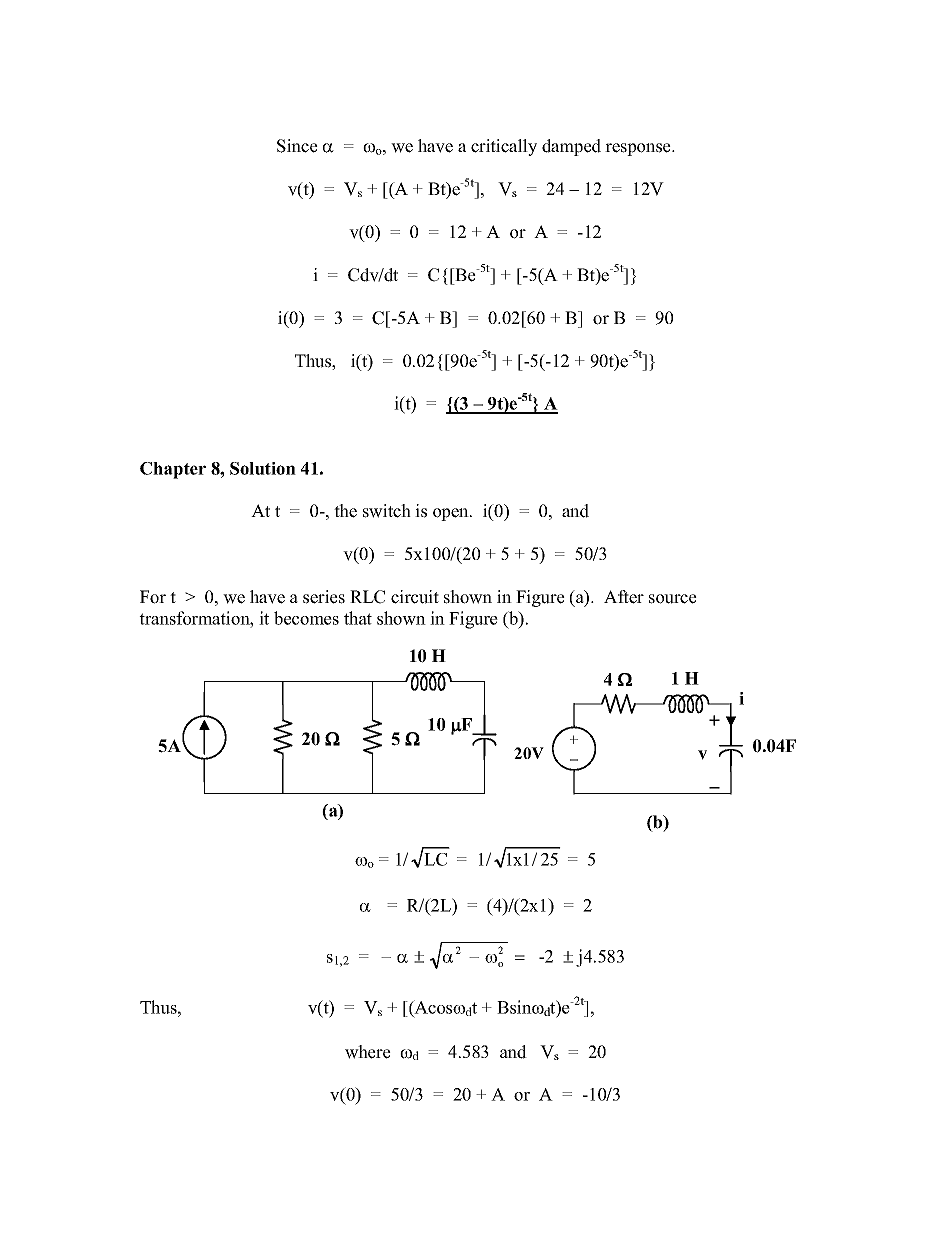 The height and width of the screenshot is (1233, 952). I want to click on that, so click(358, 618).
